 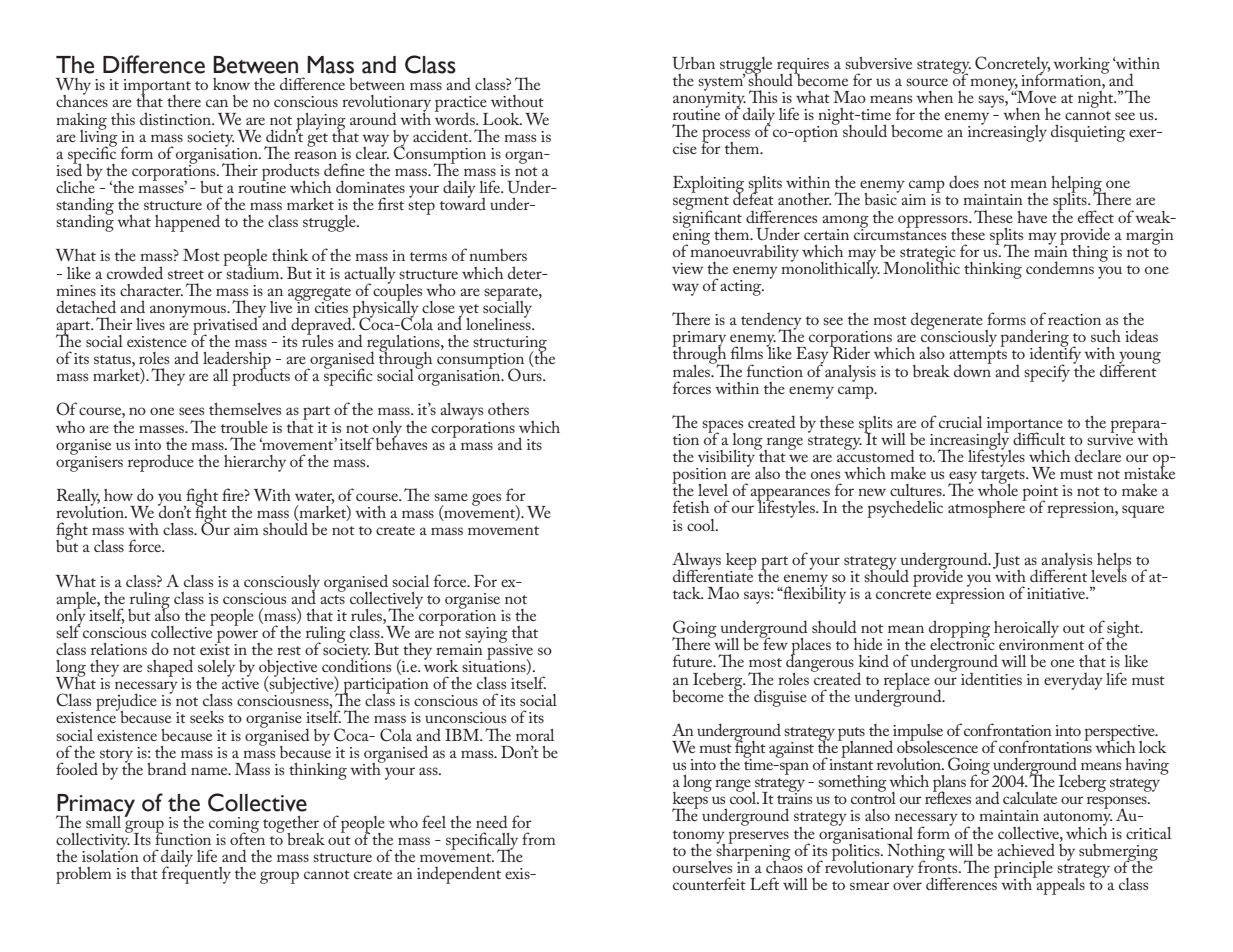 What do you see at coordinates (691, 506) in the page?
I see `fetish` at bounding box center [691, 506].
